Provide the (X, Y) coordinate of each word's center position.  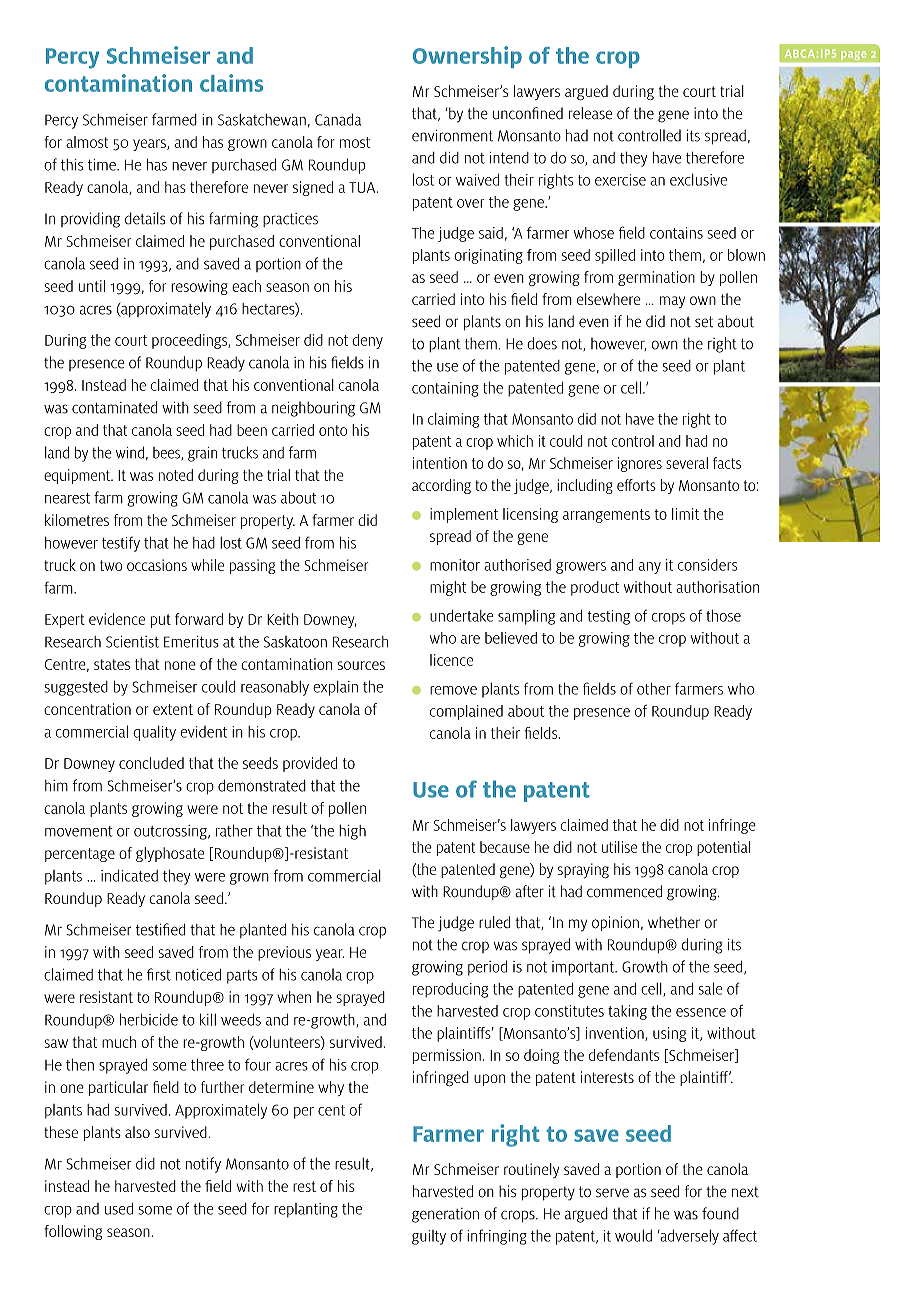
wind (130, 453)
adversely (688, 1237)
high (352, 832)
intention (440, 463)
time (103, 165)
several (687, 463)
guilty (429, 1237)
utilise (619, 847)
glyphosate (170, 854)
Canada (338, 120)
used (119, 1209)
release (590, 113)
